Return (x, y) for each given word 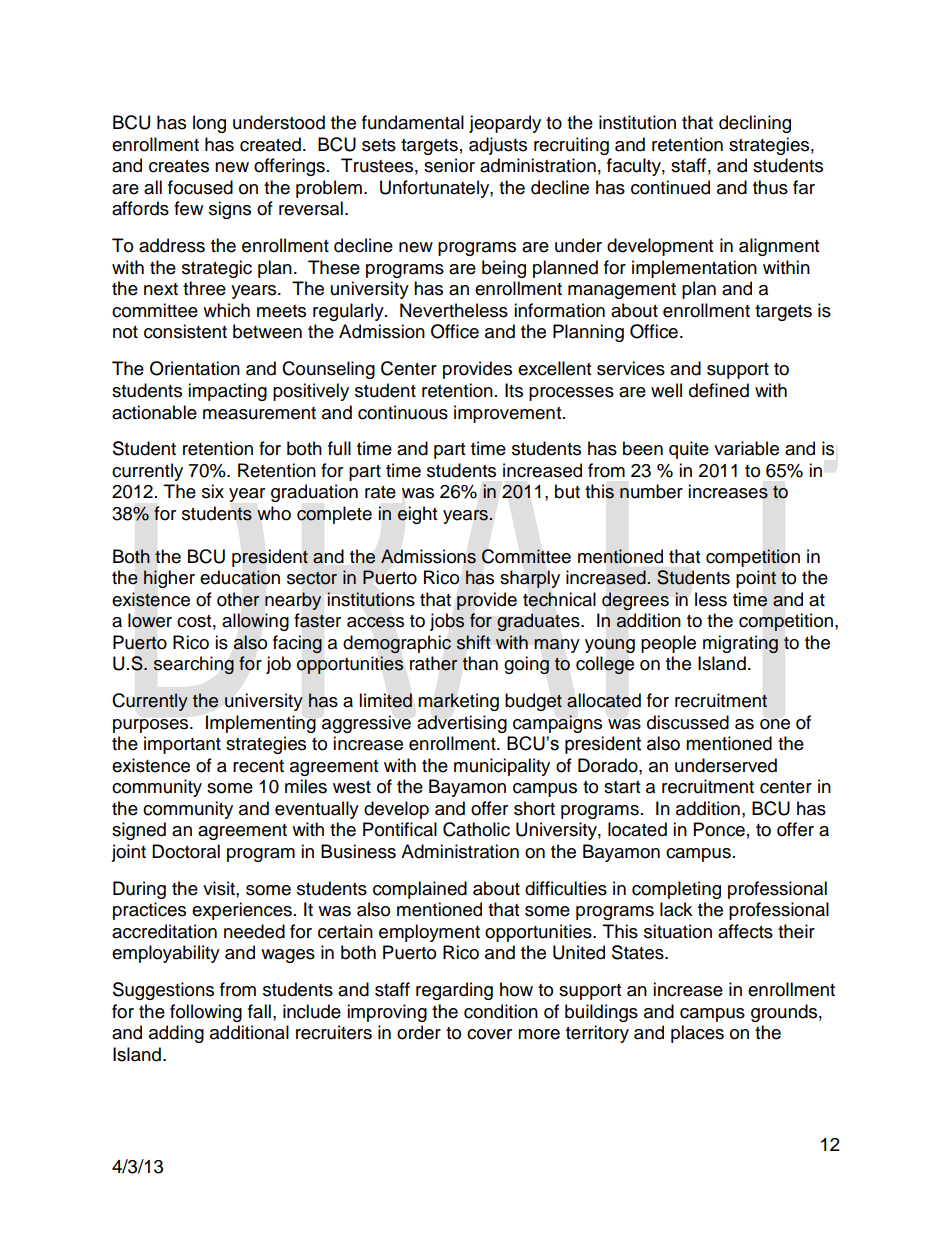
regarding (454, 991)
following (206, 1013)
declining (755, 124)
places (697, 1034)
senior (449, 165)
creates (179, 166)
